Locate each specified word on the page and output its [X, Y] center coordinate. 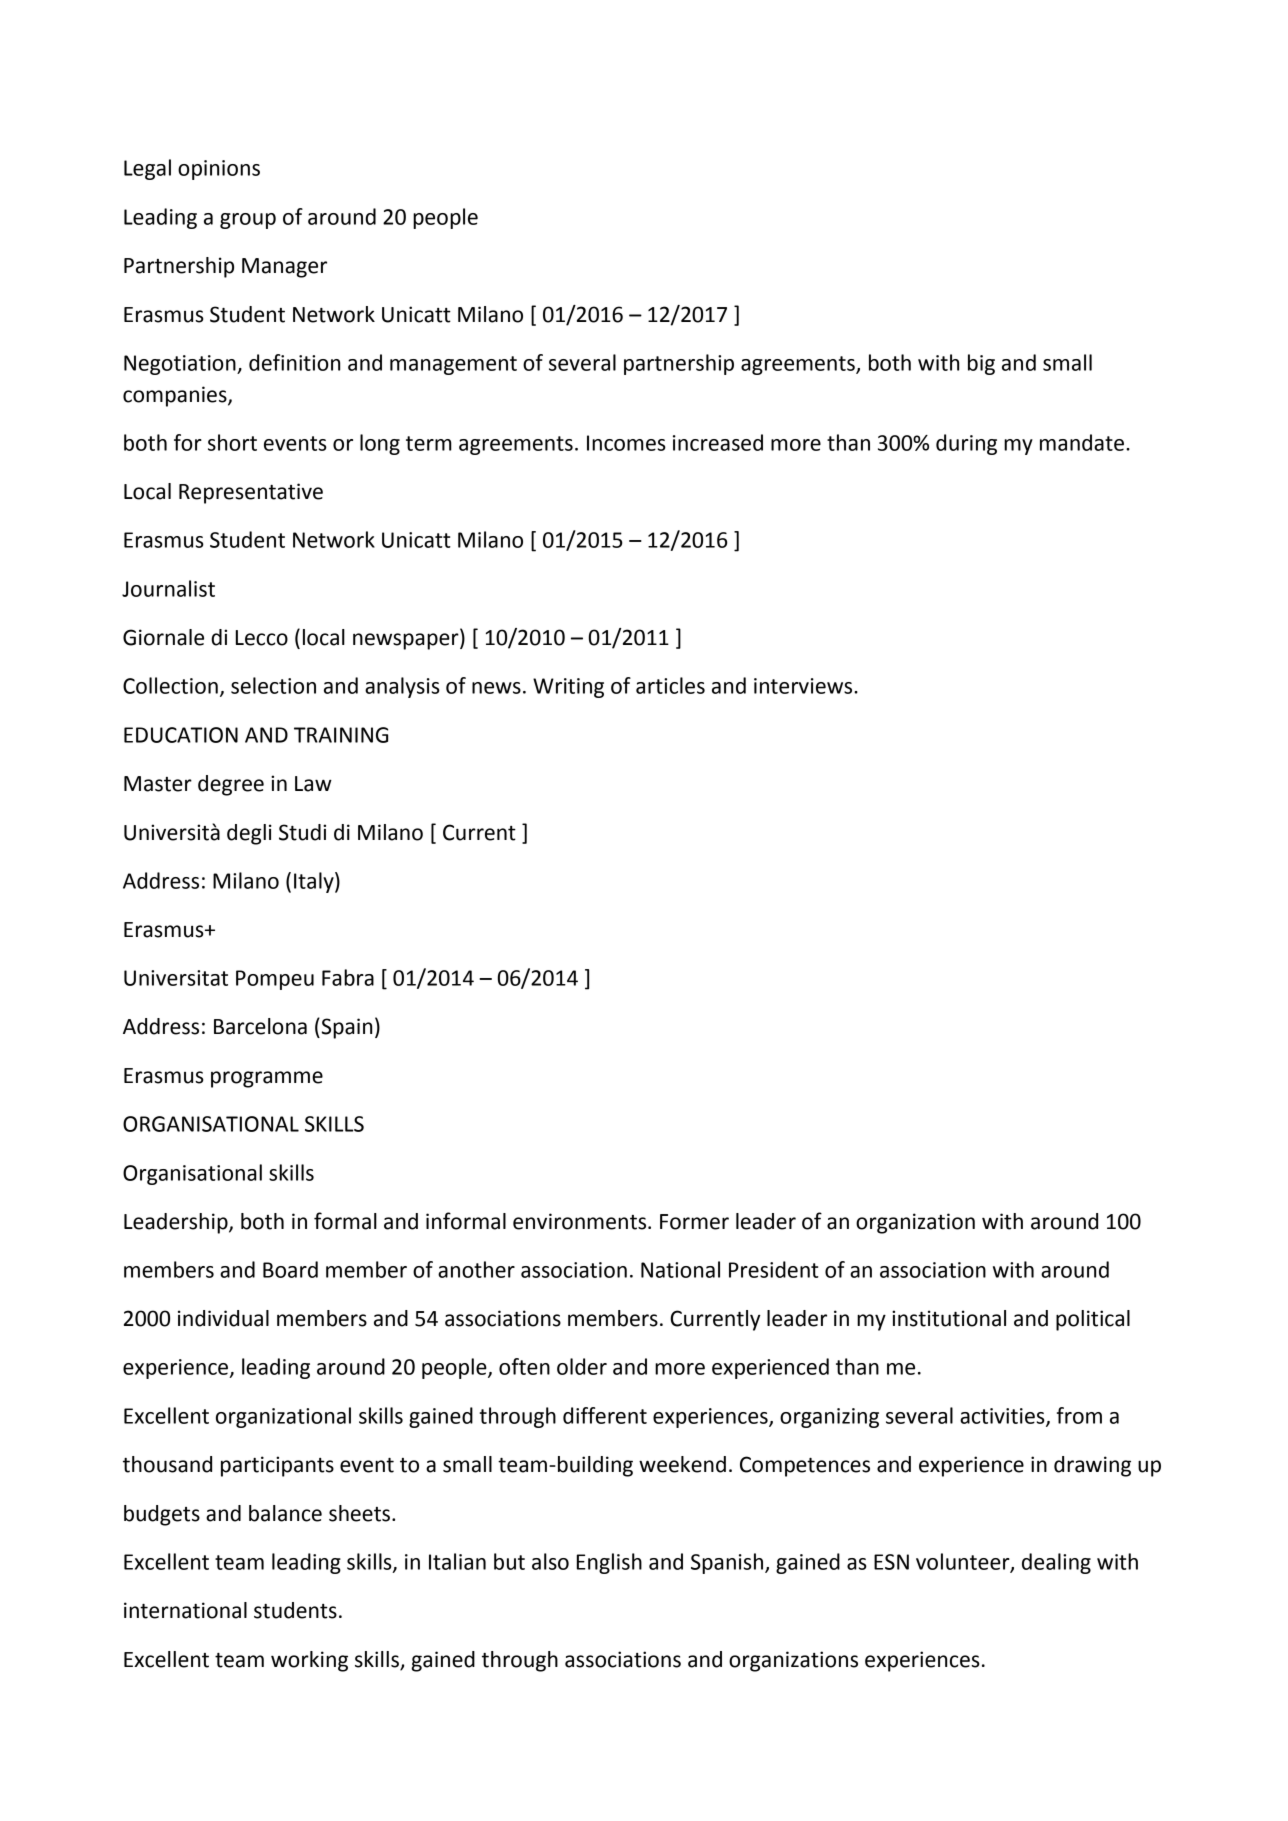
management [453, 365]
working [309, 1661]
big [981, 364]
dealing [1056, 1563]
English [609, 1563]
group [248, 221]
